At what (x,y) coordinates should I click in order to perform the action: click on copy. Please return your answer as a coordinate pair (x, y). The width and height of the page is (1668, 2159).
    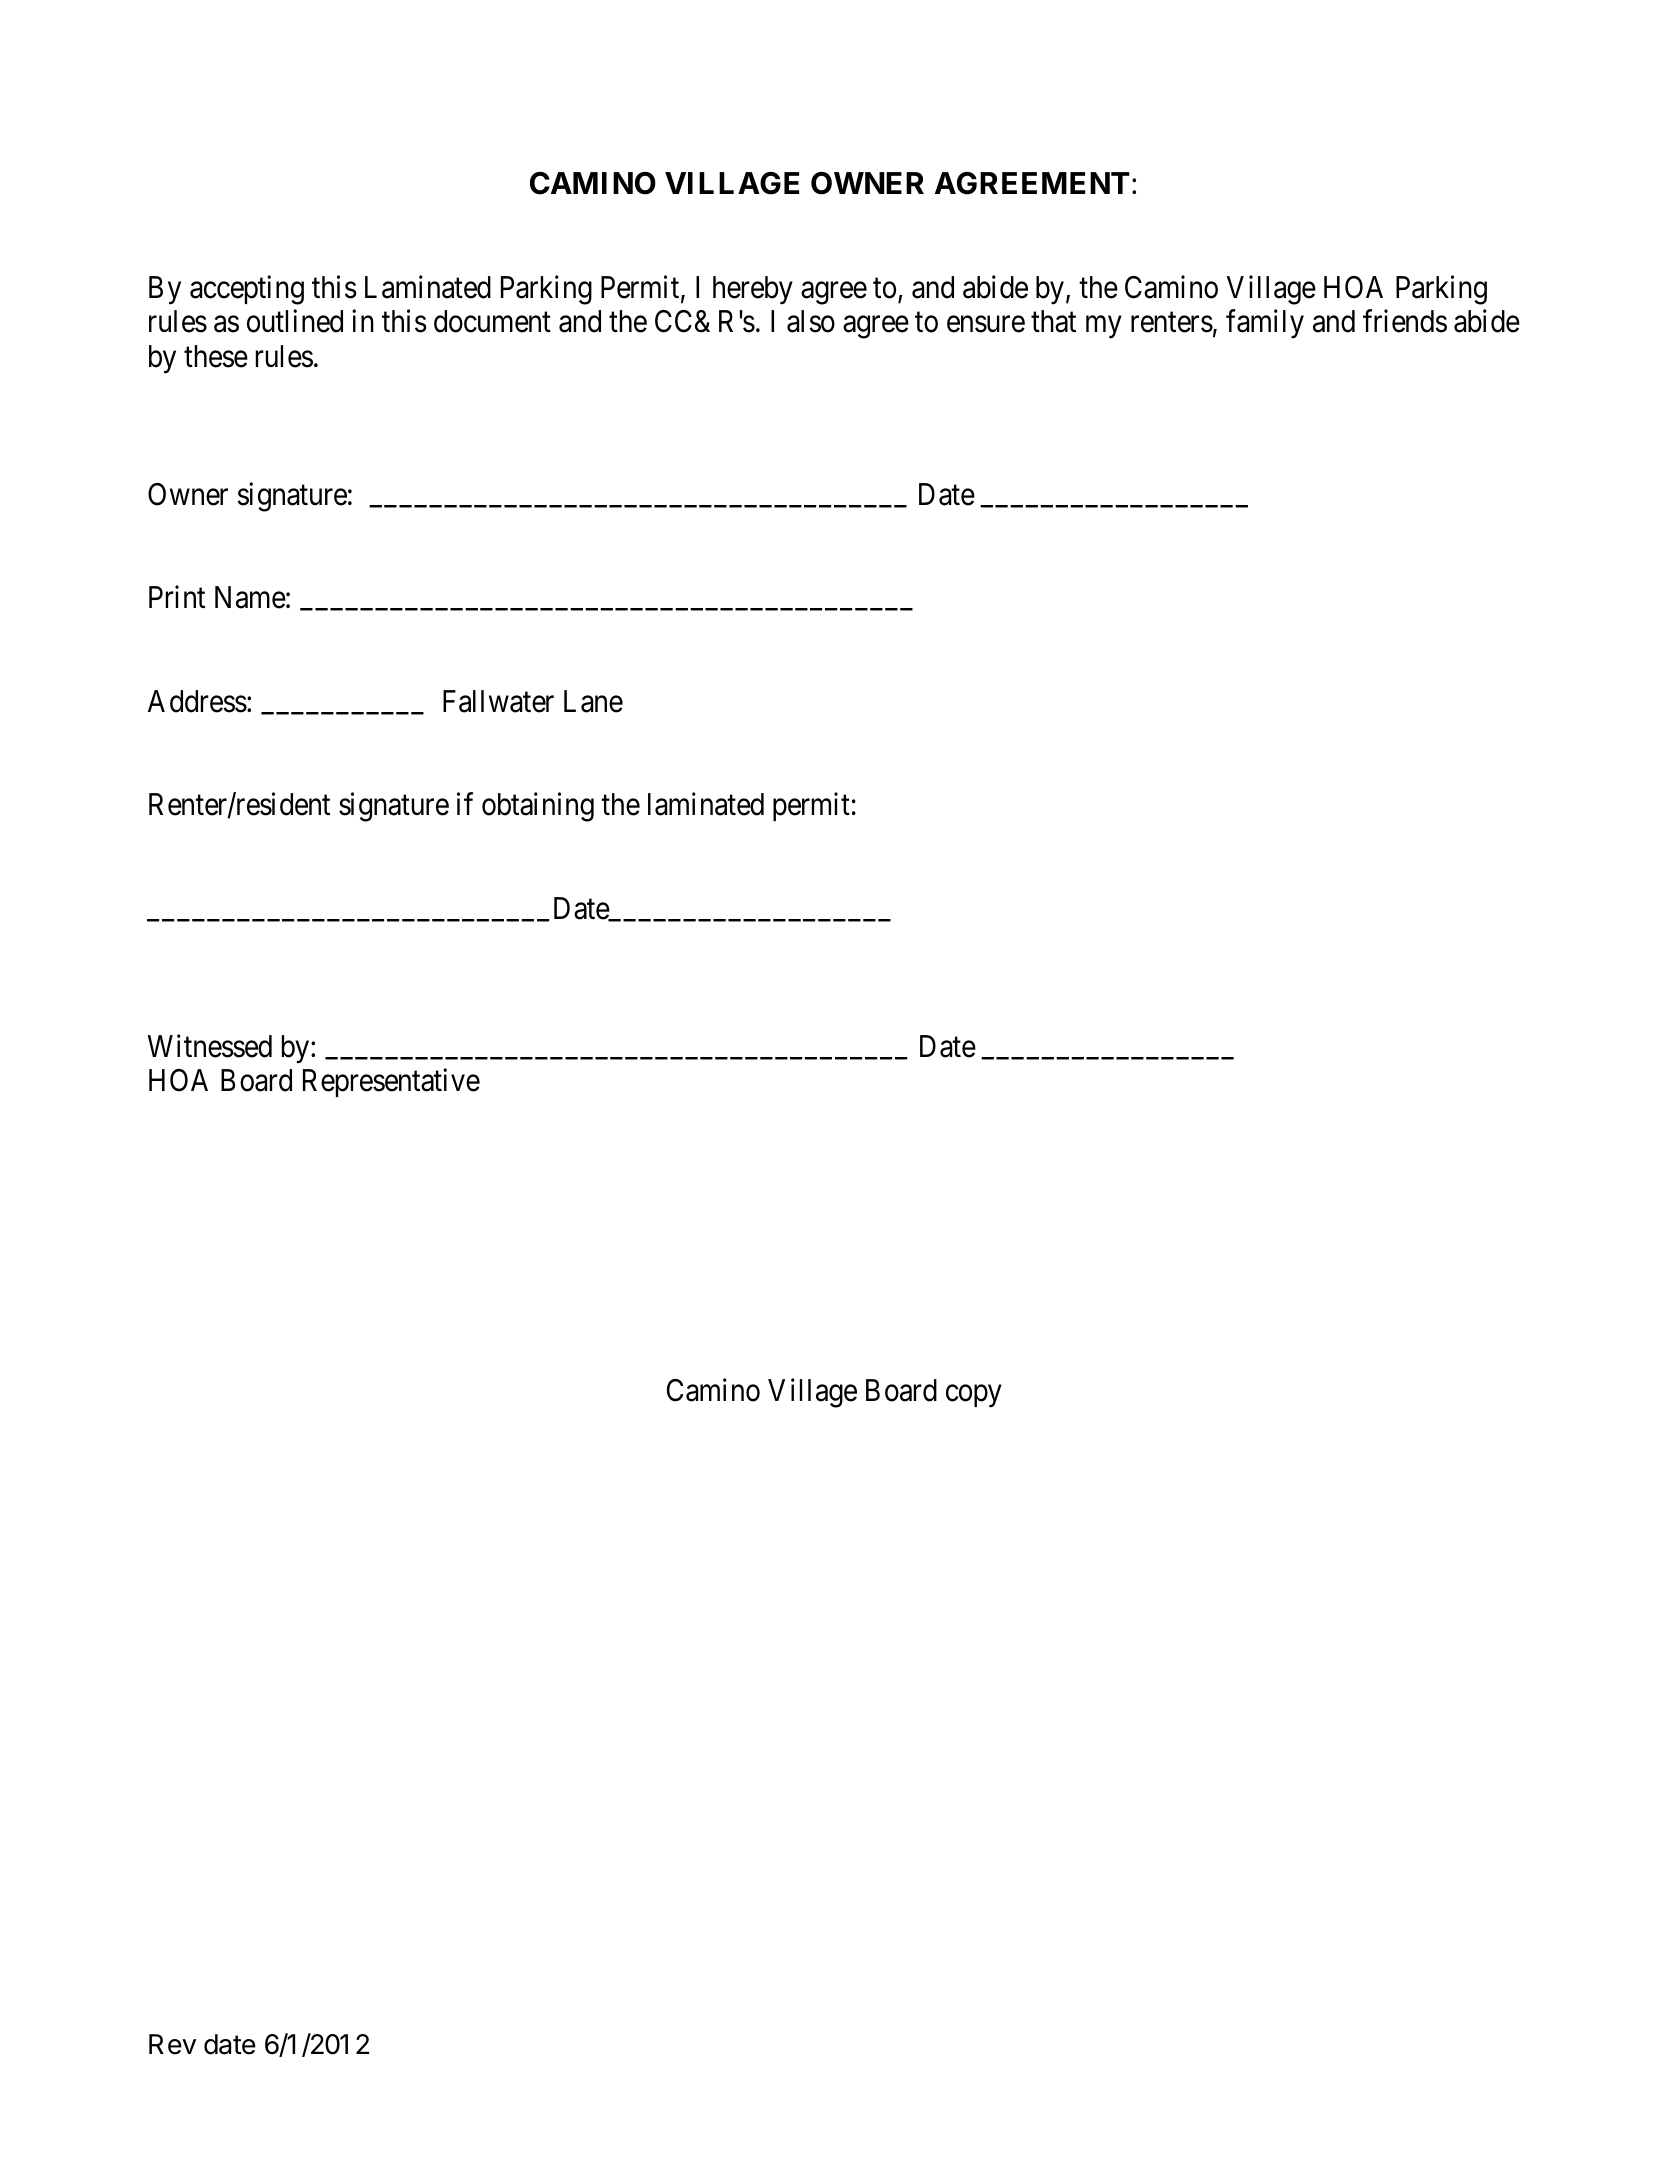
    Looking at the image, I should click on (973, 1397).
